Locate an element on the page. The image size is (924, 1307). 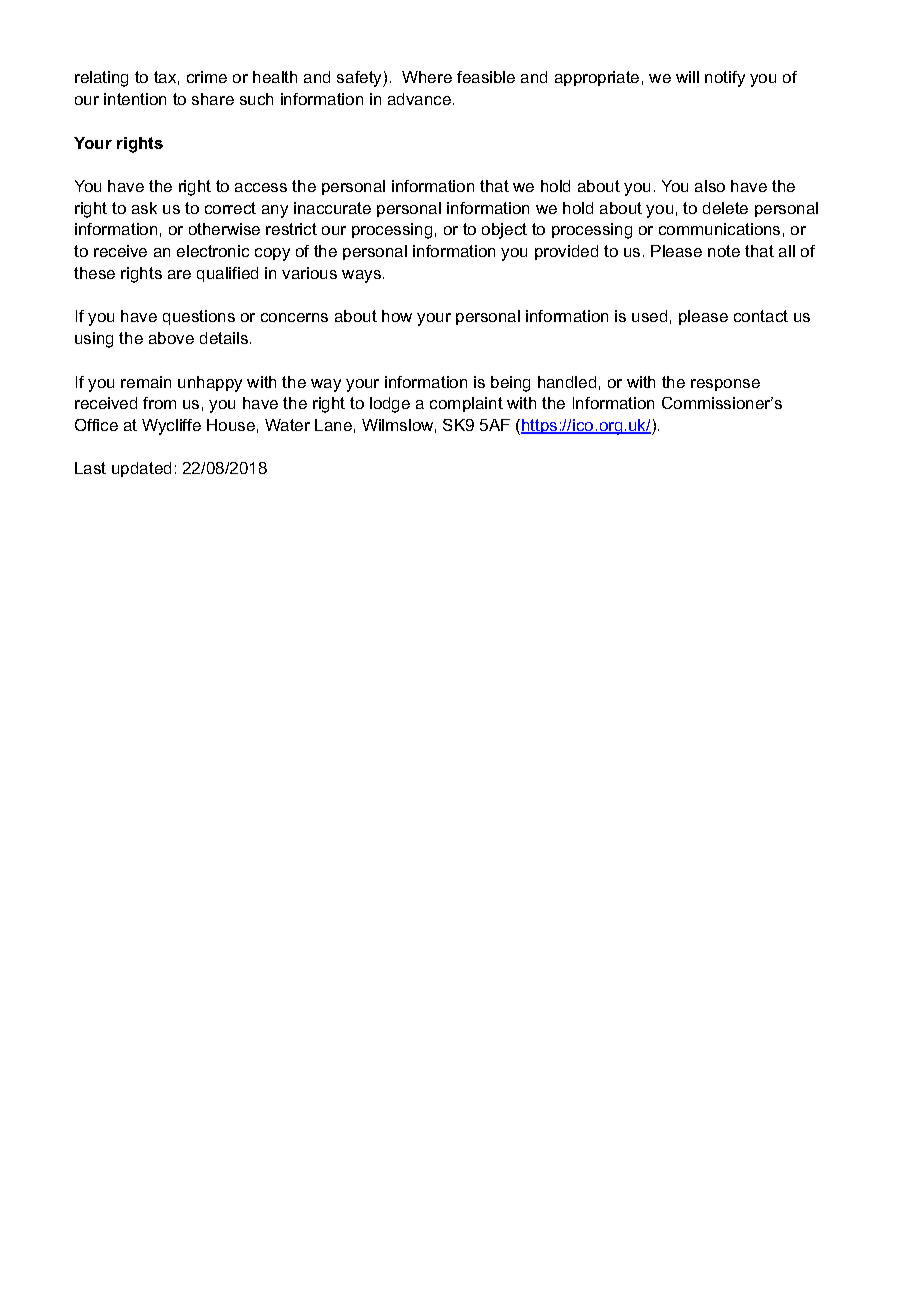
above is located at coordinates (171, 338).
